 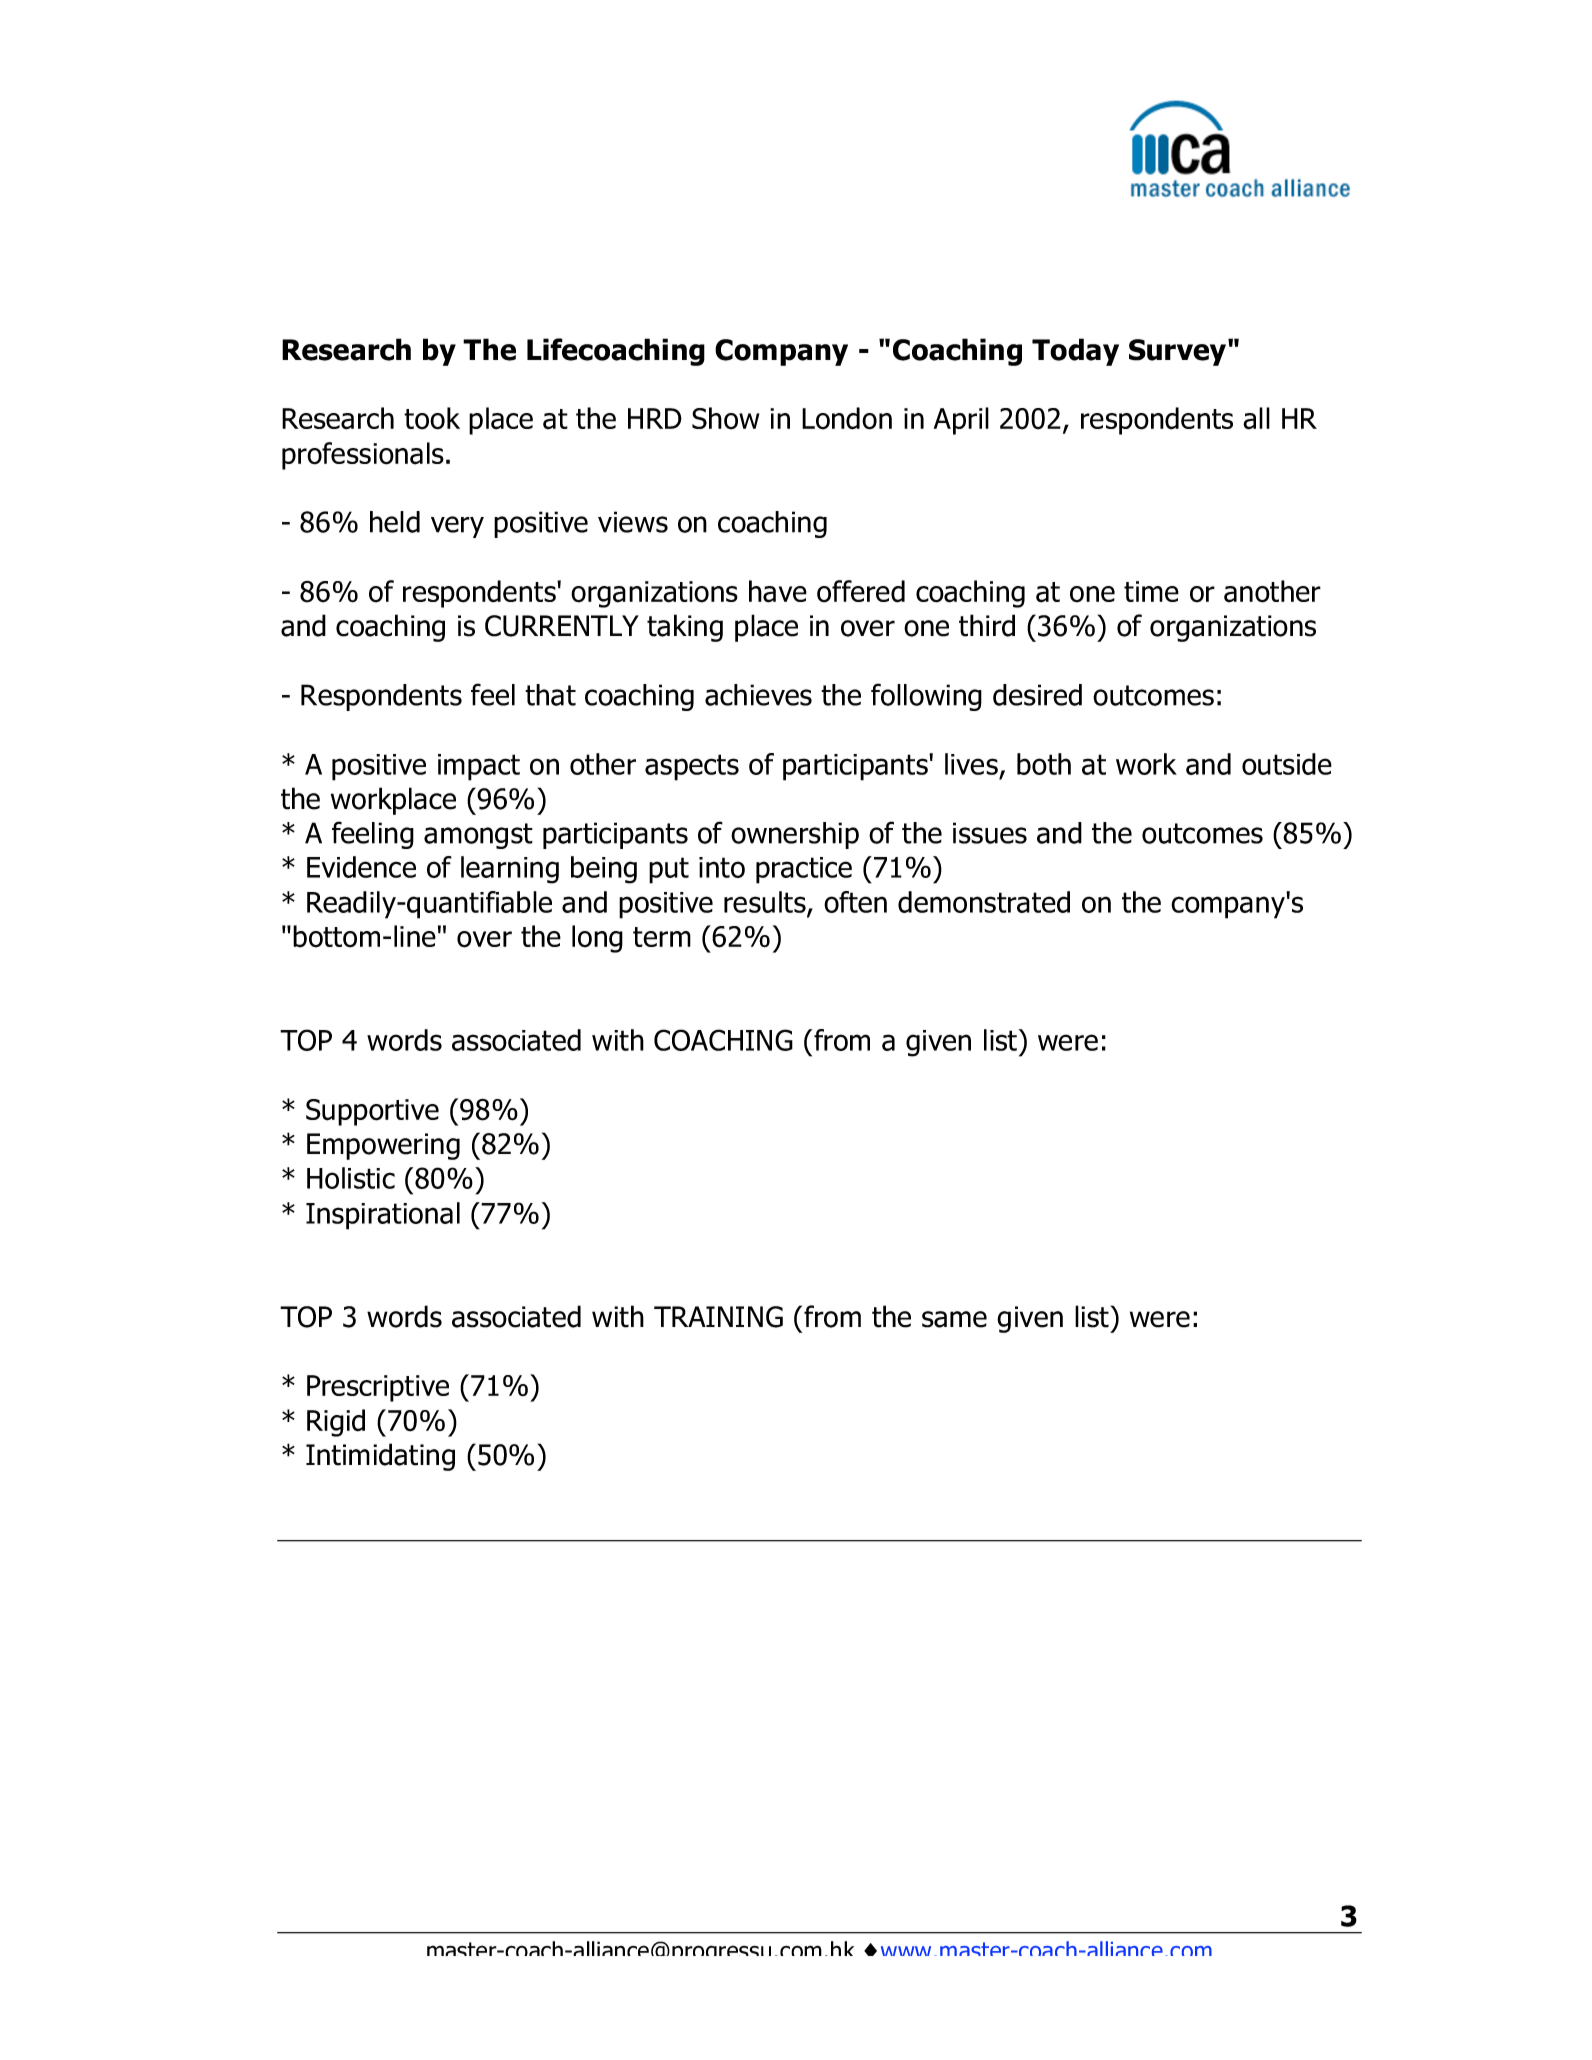 I want to click on Supportive, so click(x=372, y=1112).
